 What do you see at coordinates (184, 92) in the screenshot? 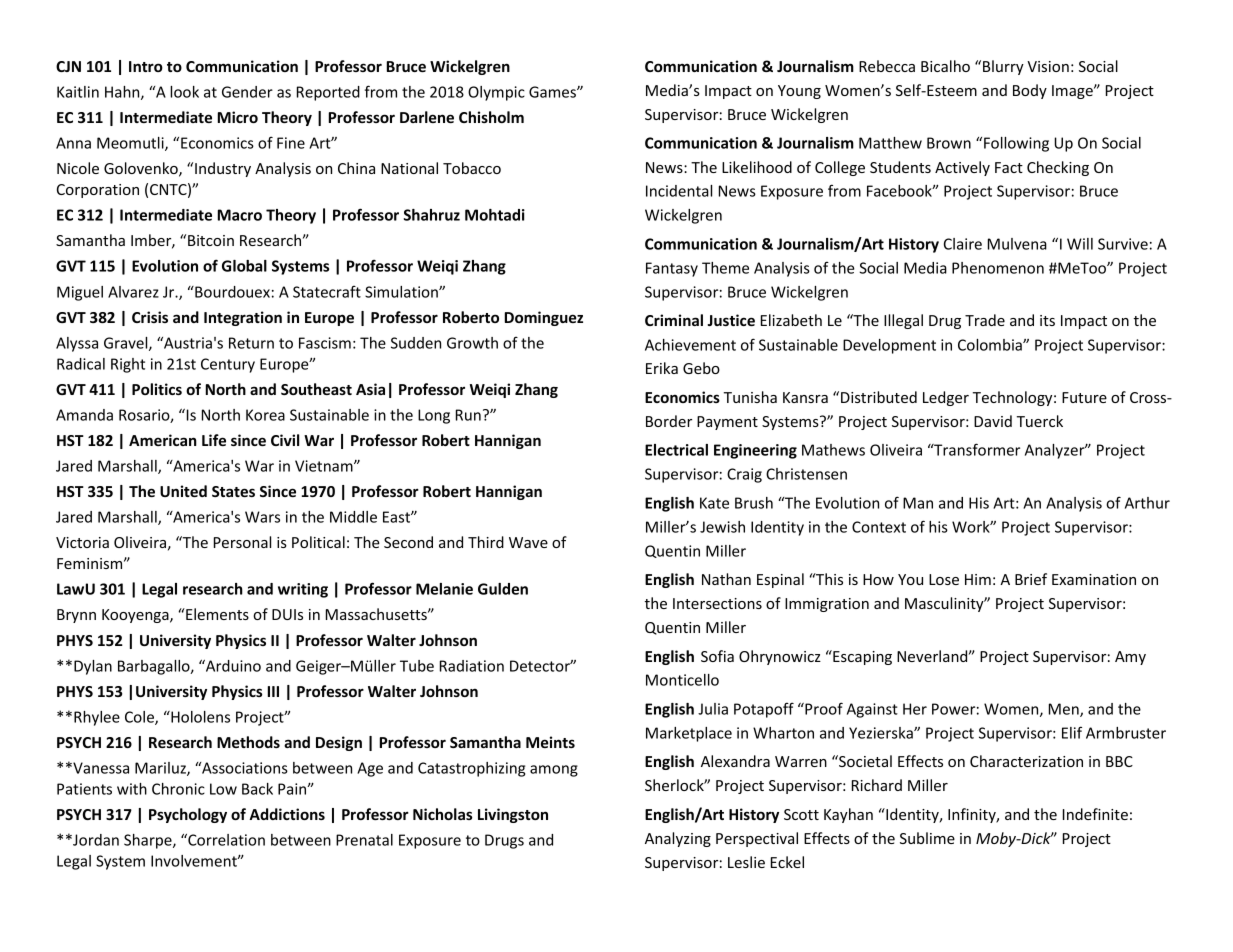
I see `look` at bounding box center [184, 92].
